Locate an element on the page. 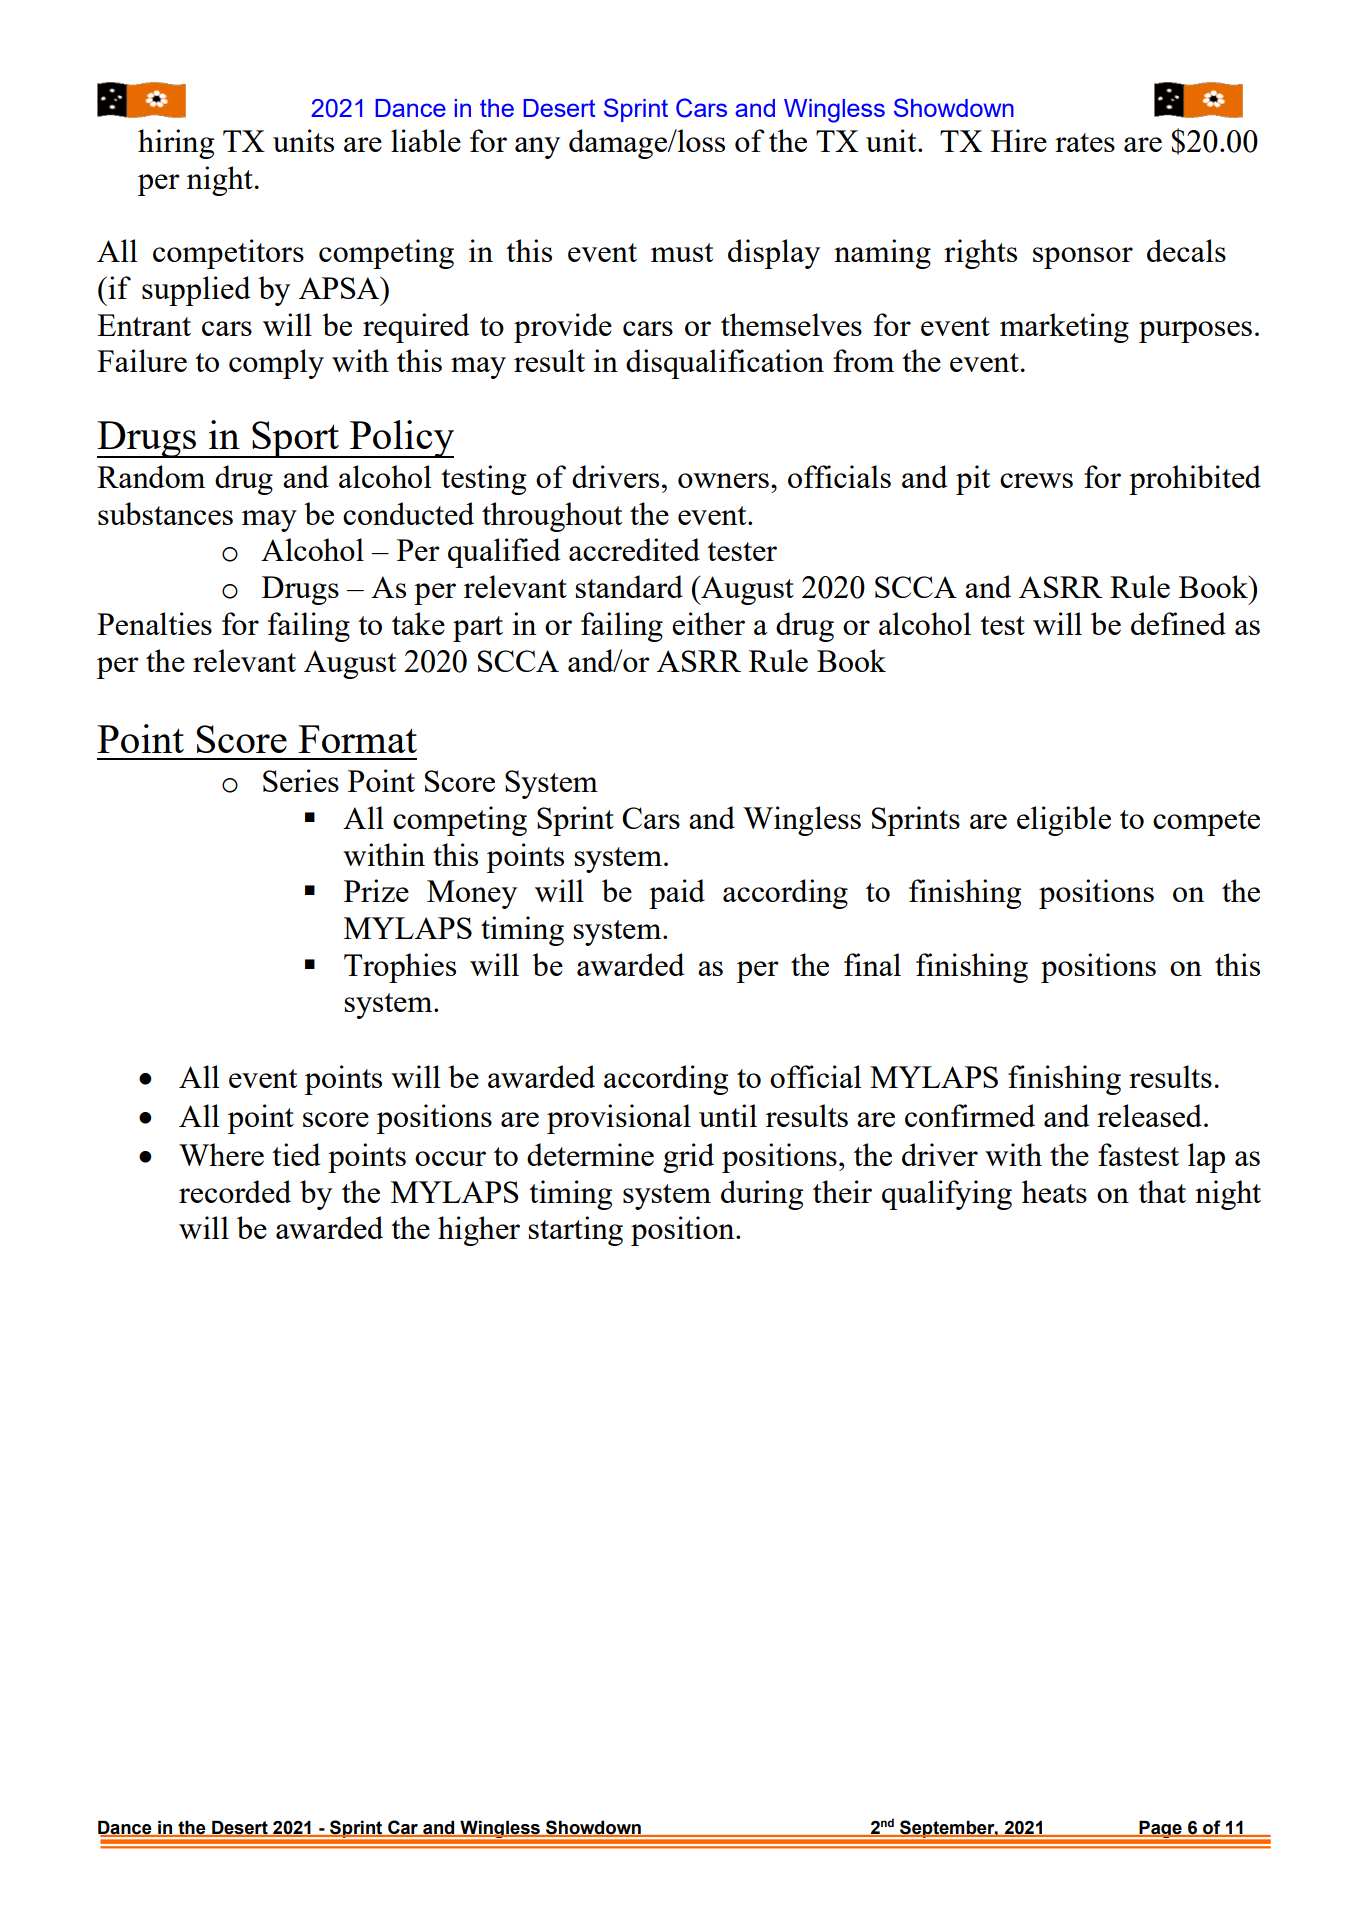  paid is located at coordinates (677, 894).
